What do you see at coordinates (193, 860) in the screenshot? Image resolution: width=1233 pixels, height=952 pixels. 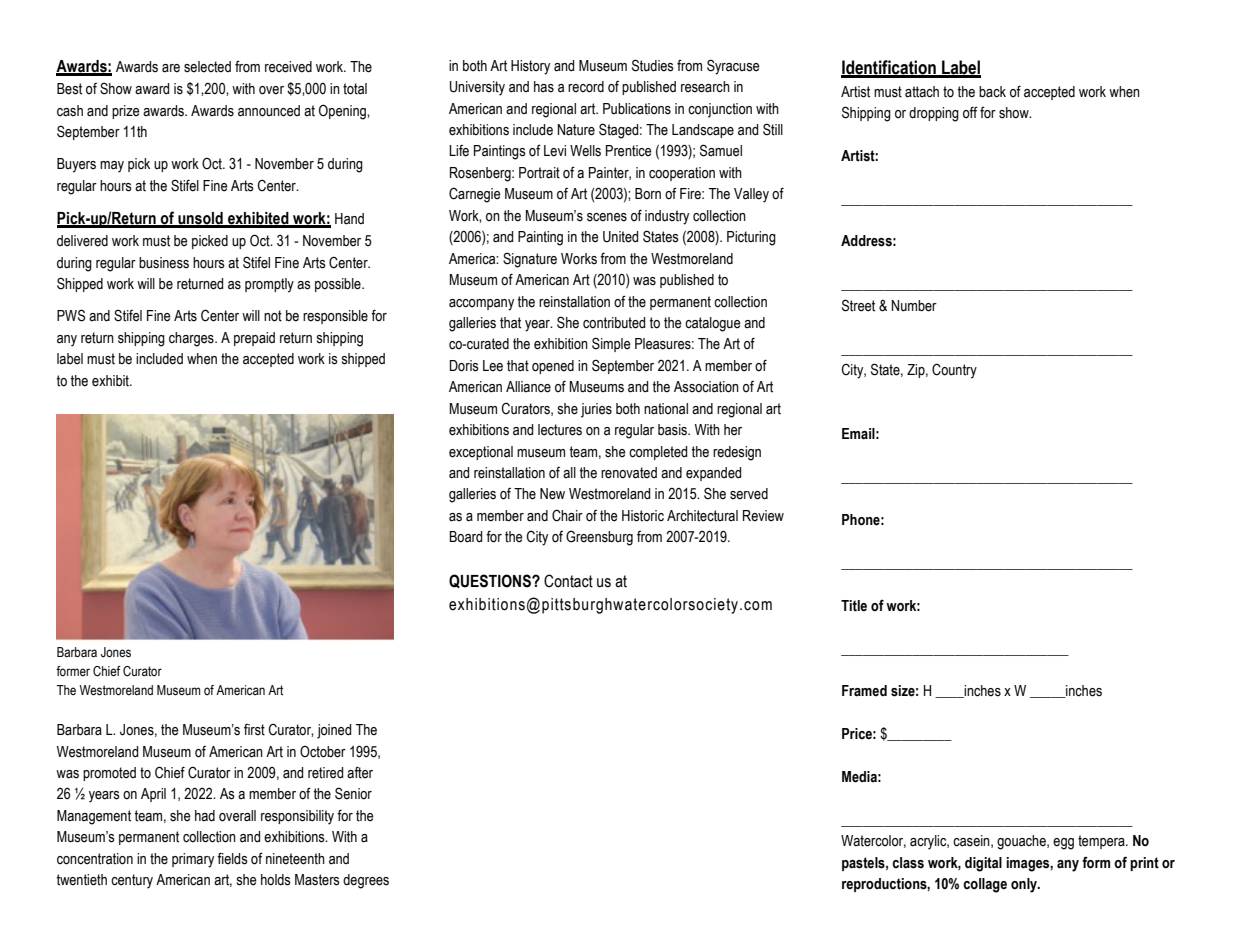 I see `primary` at bounding box center [193, 860].
